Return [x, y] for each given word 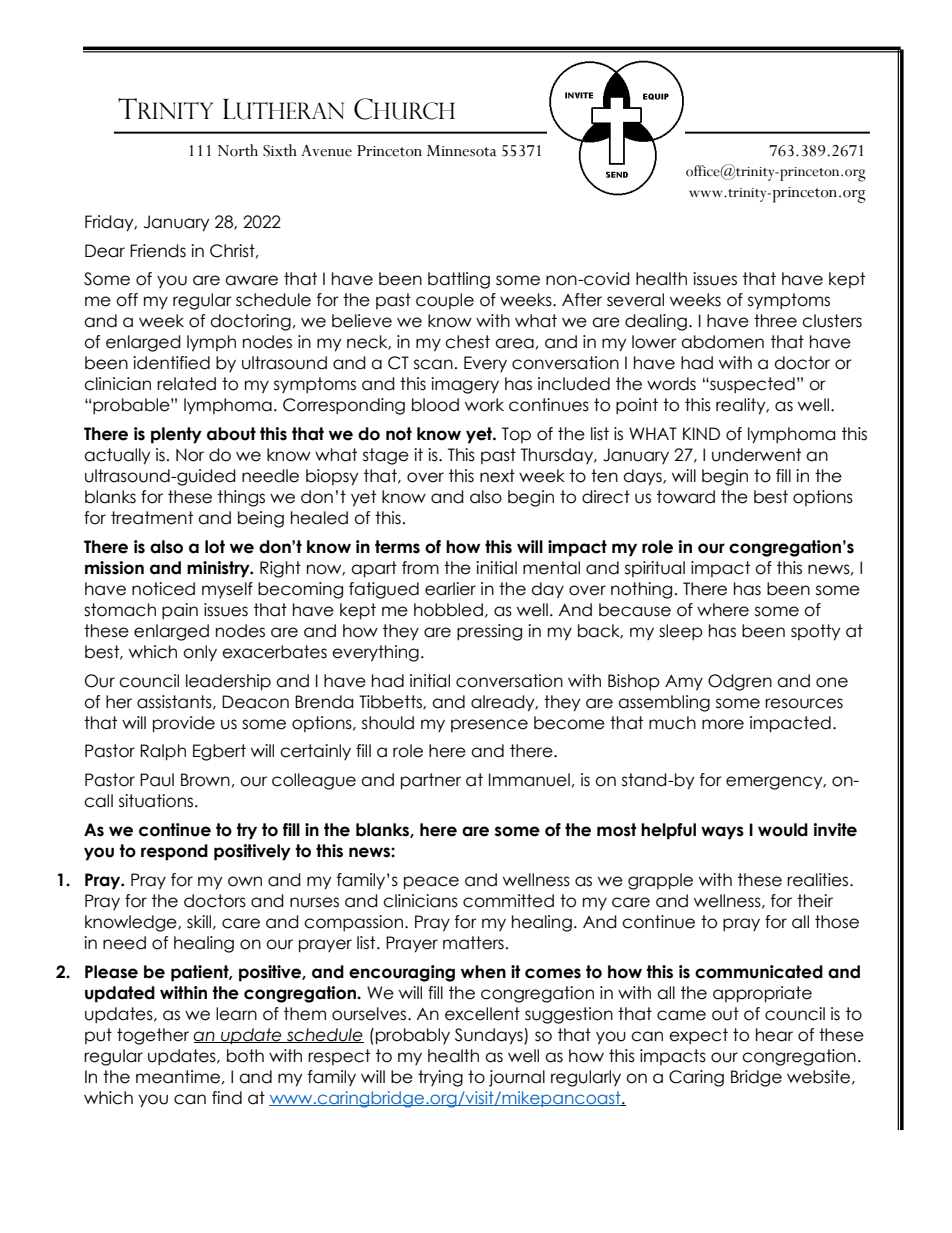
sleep [681, 632]
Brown [205, 780]
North [238, 150]
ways [722, 833]
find [227, 1098]
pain [180, 611]
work [484, 405]
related [186, 384]
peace [431, 883]
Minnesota [461, 151]
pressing [489, 632]
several [635, 300]
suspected [751, 385]
